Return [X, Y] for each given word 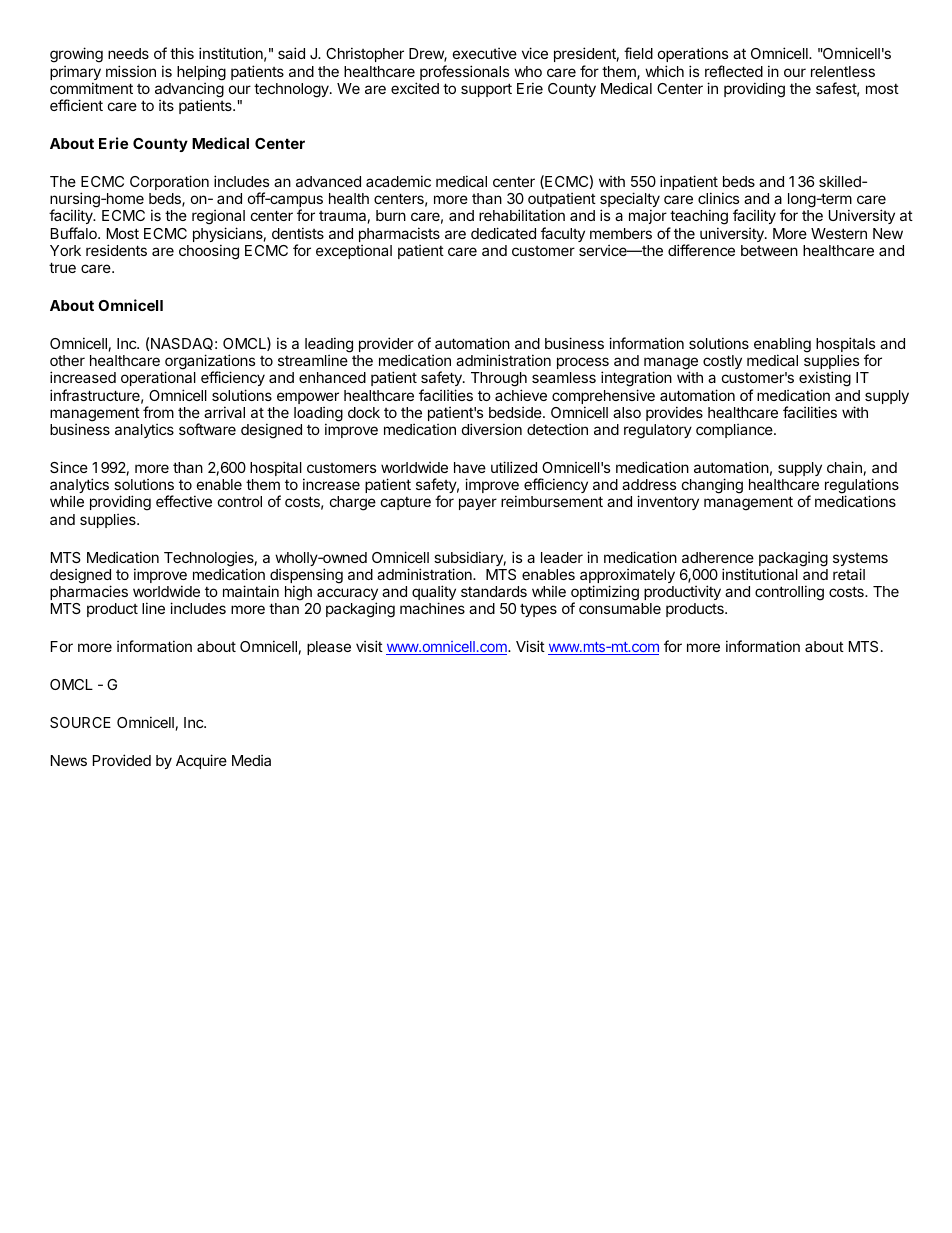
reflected [734, 71]
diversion [492, 429]
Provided [122, 760]
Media [251, 760]
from [158, 412]
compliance [735, 431]
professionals [464, 72]
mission [131, 71]
